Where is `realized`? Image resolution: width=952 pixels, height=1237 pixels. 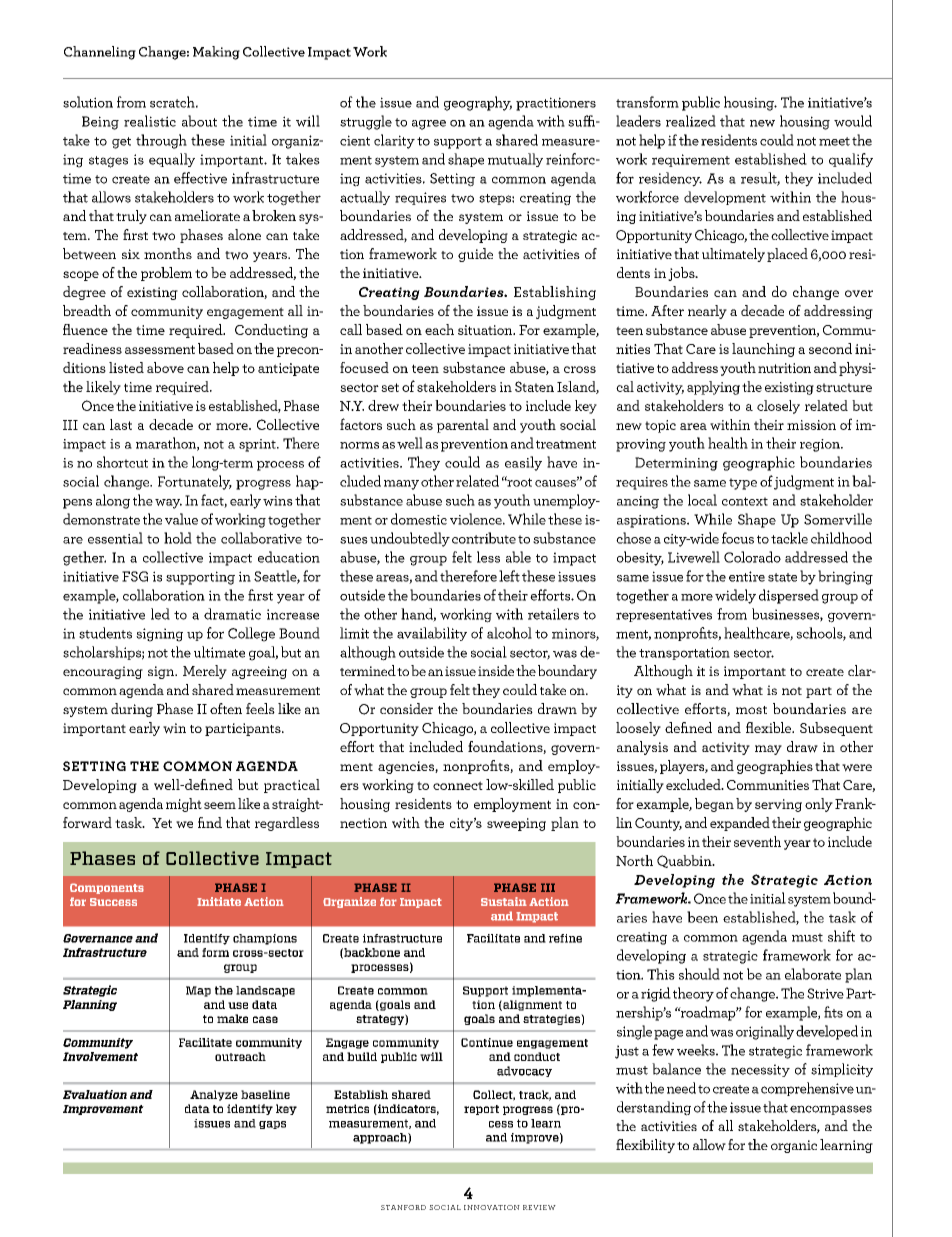
realized is located at coordinates (691, 121).
